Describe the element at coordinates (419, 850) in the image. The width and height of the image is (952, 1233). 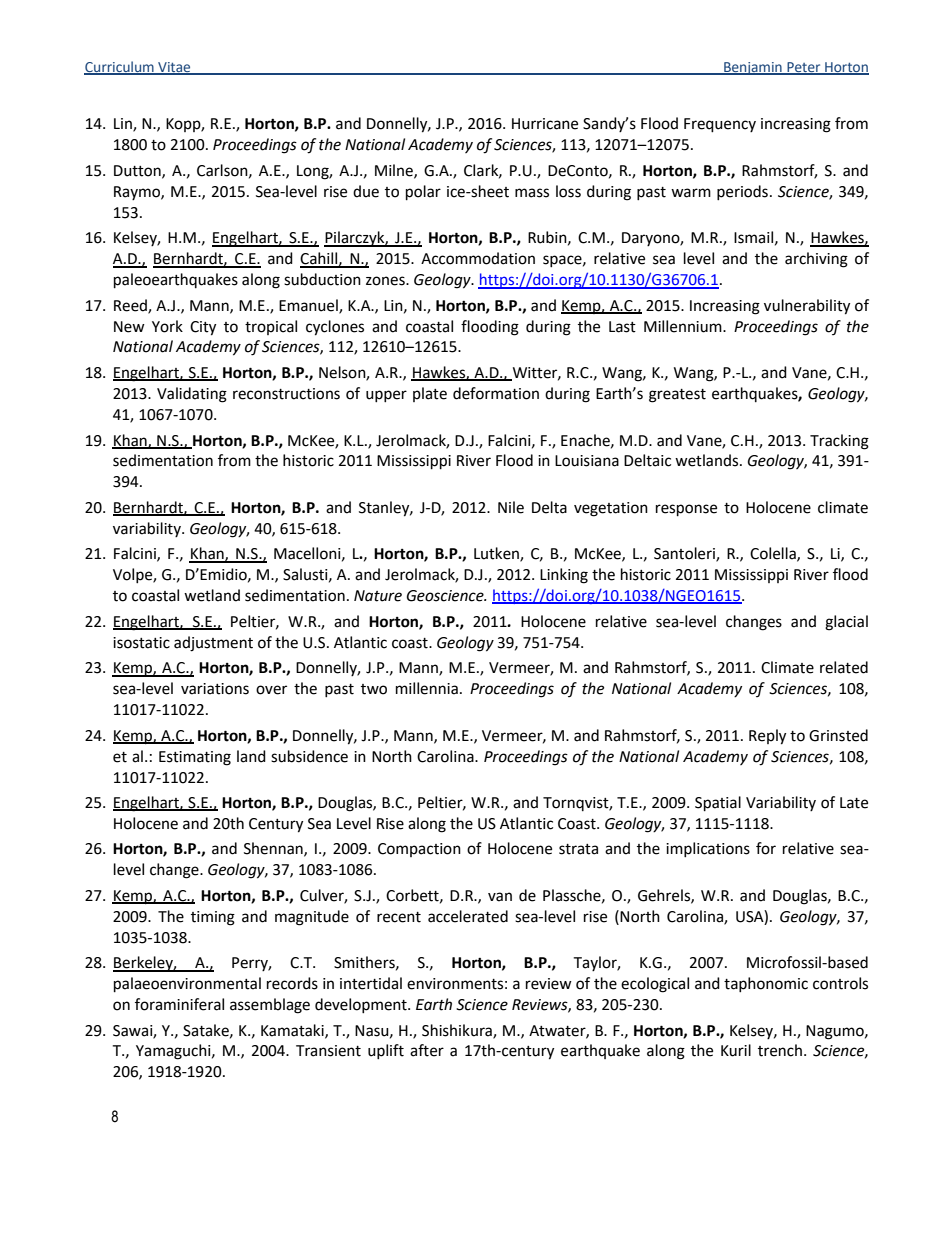
I see `Compaction` at that location.
